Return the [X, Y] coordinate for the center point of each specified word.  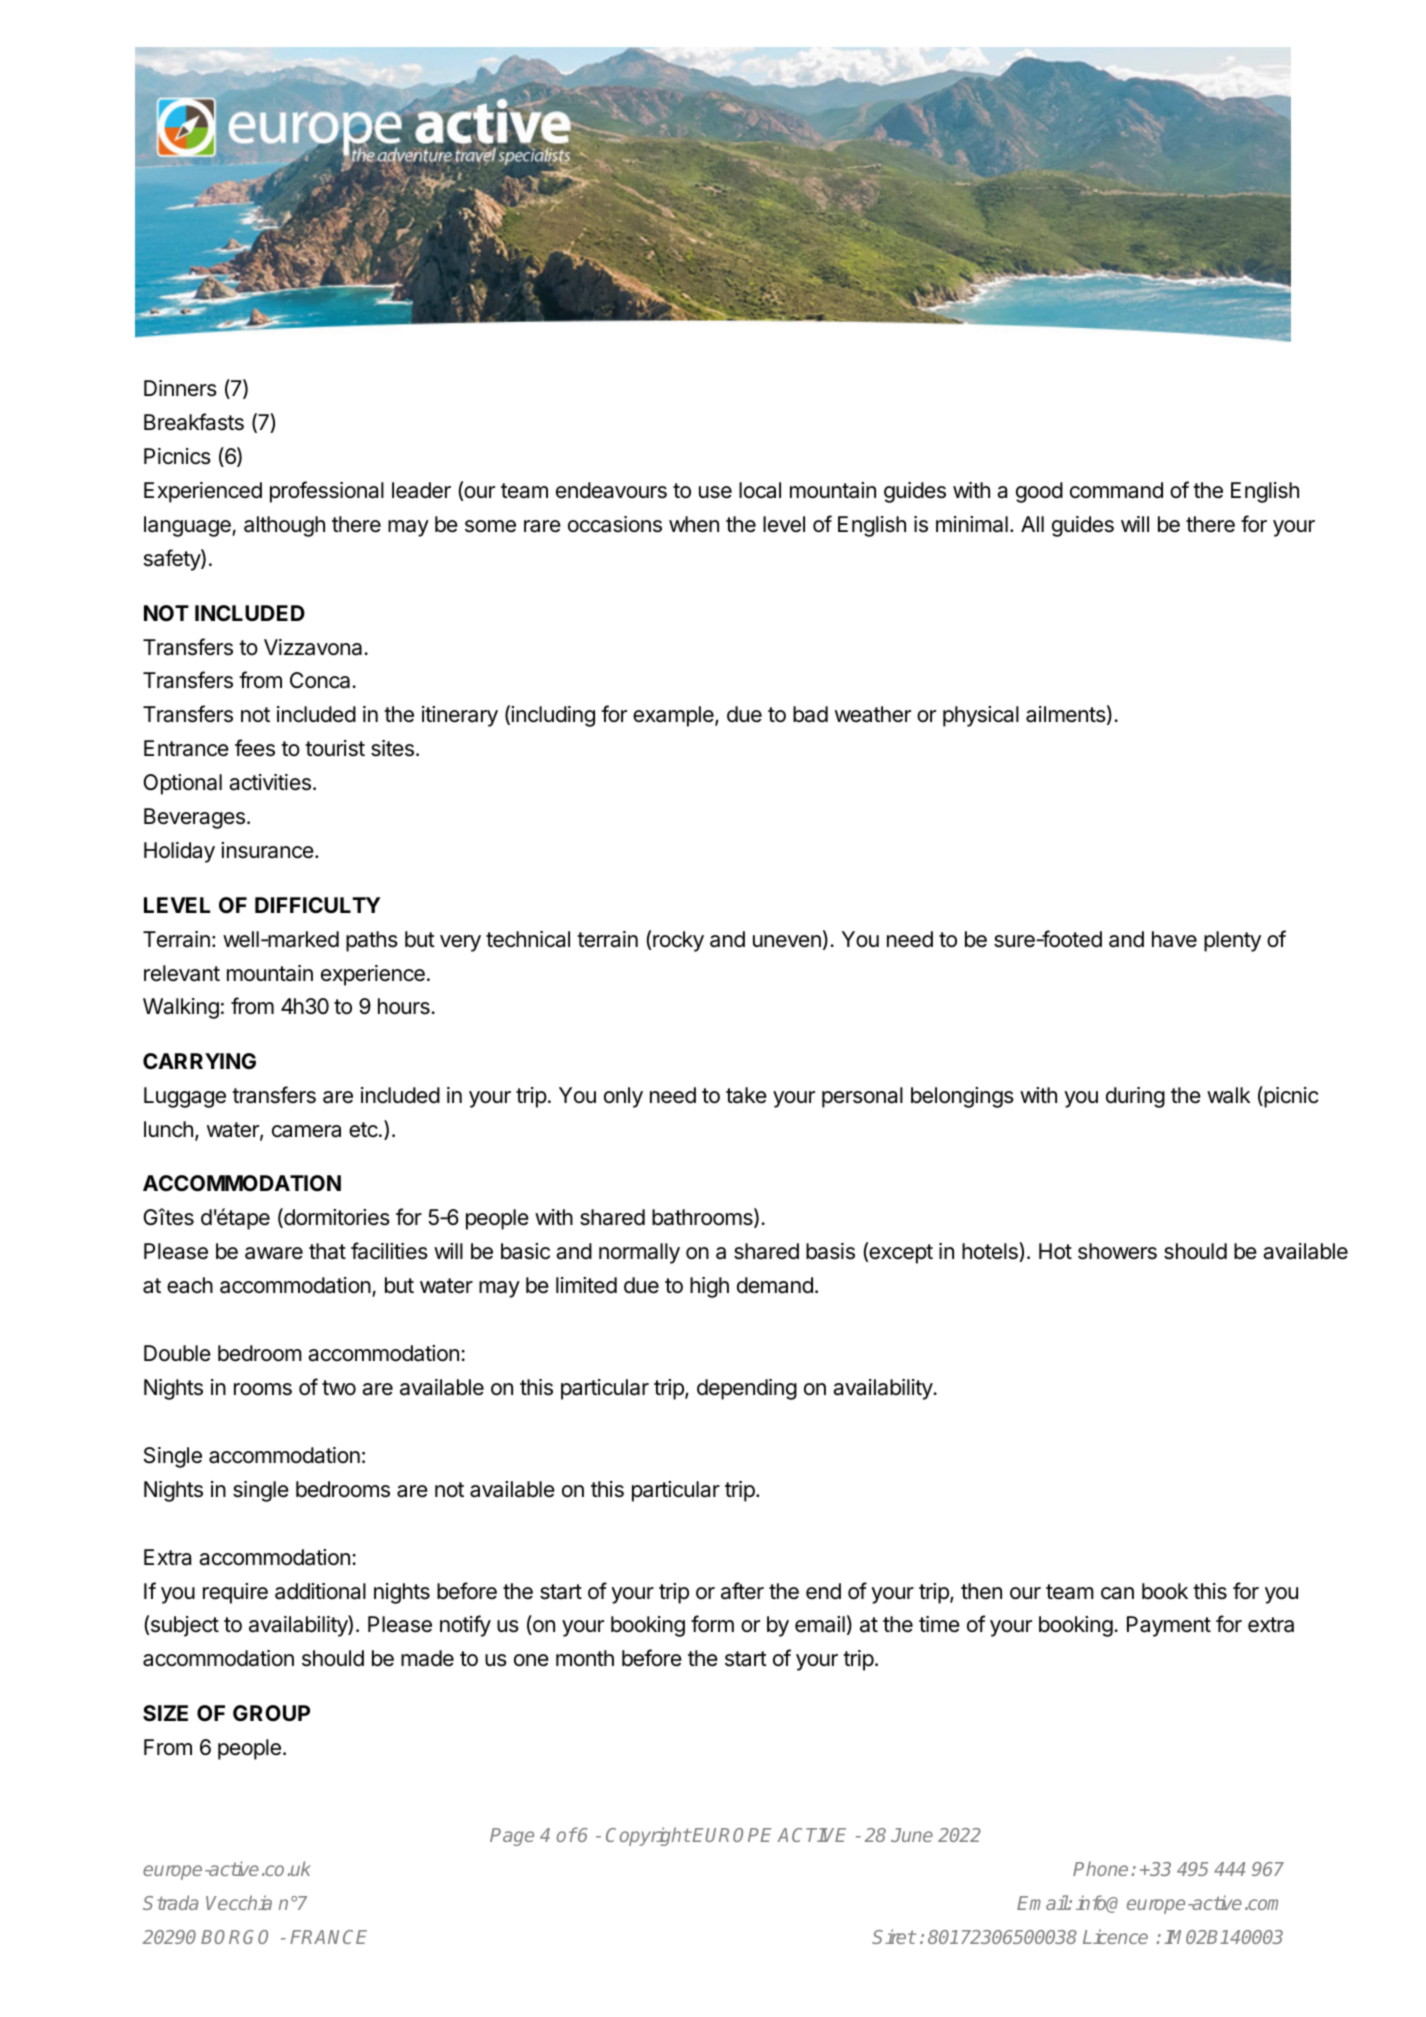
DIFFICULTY [318, 905]
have [1174, 939]
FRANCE [328, 1937]
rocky [678, 941]
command [1116, 490]
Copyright [648, 1836]
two [339, 1388]
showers [1117, 1251]
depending [747, 1389]
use [715, 492]
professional [327, 492]
